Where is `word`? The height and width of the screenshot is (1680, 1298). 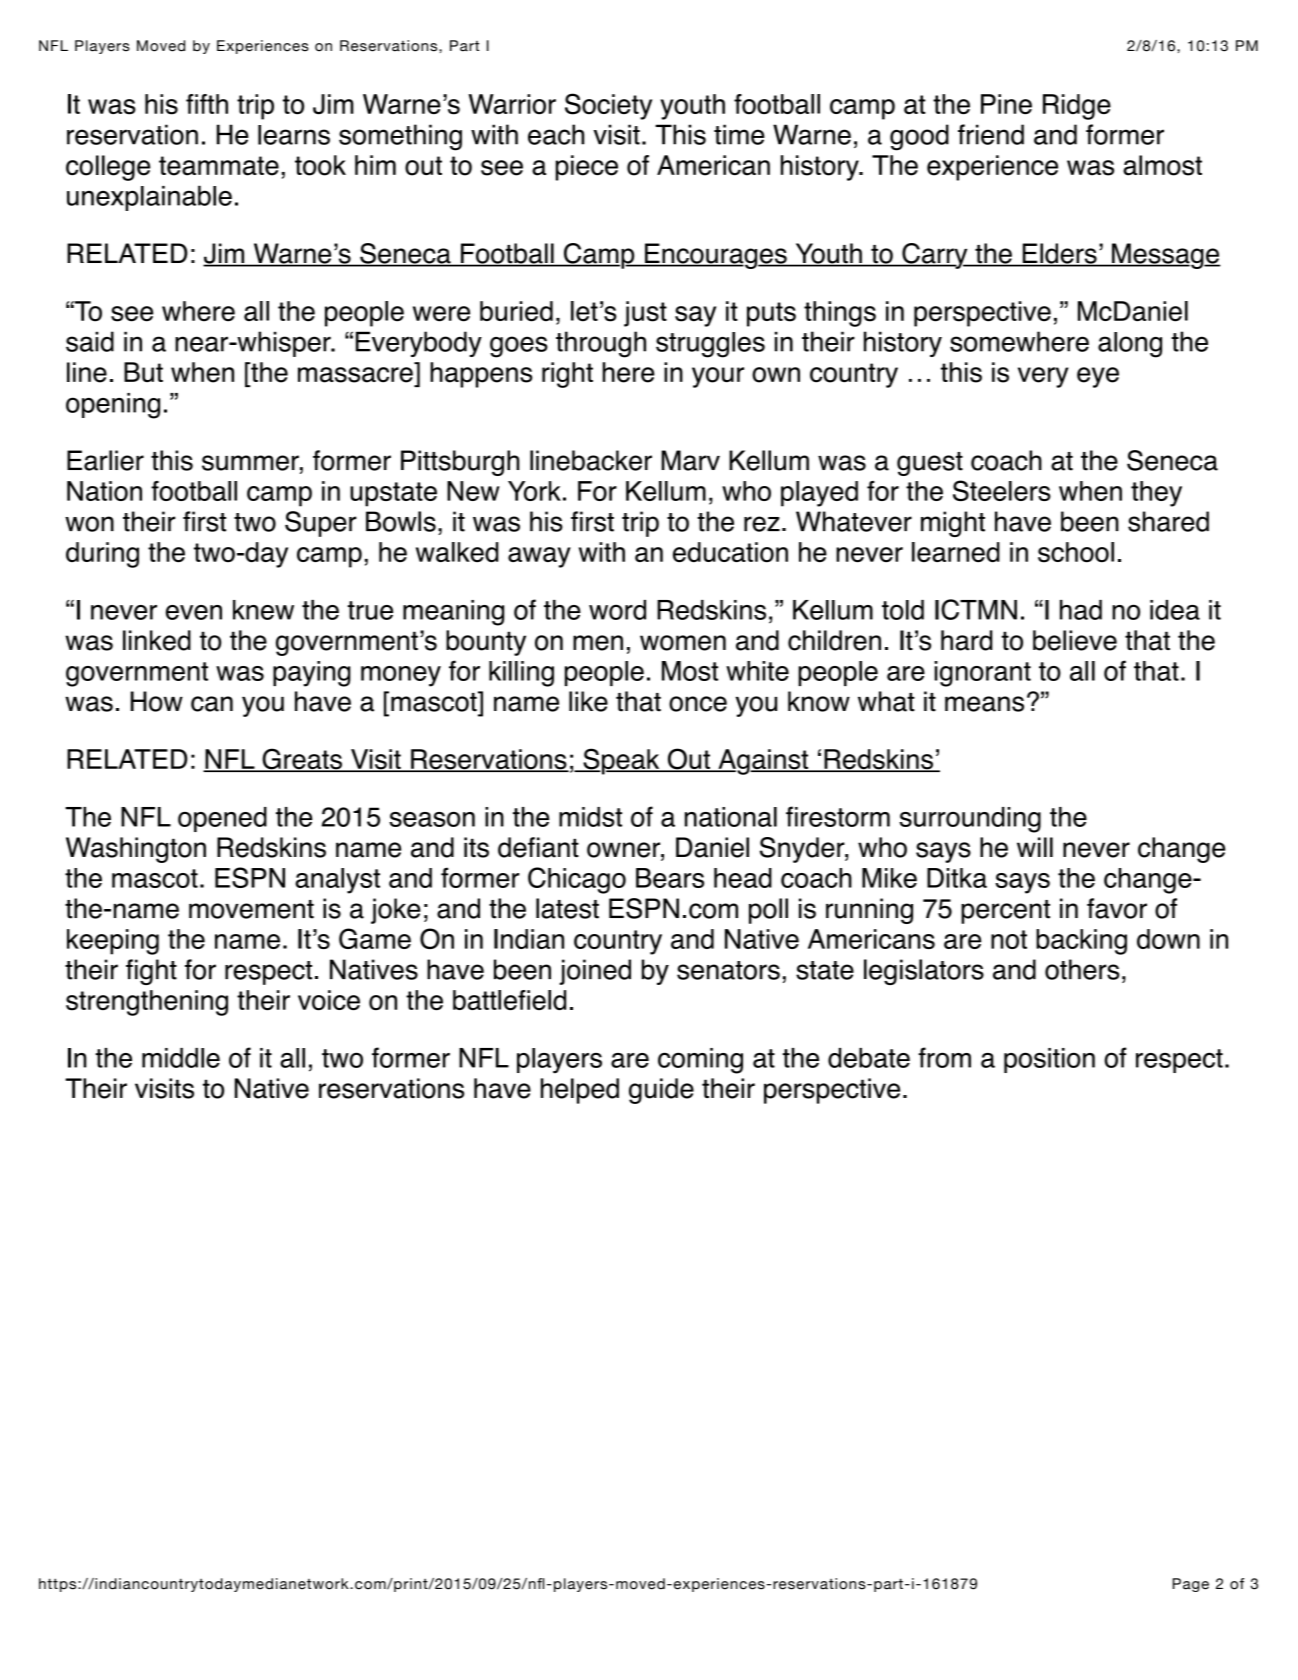 word is located at coordinates (617, 610).
